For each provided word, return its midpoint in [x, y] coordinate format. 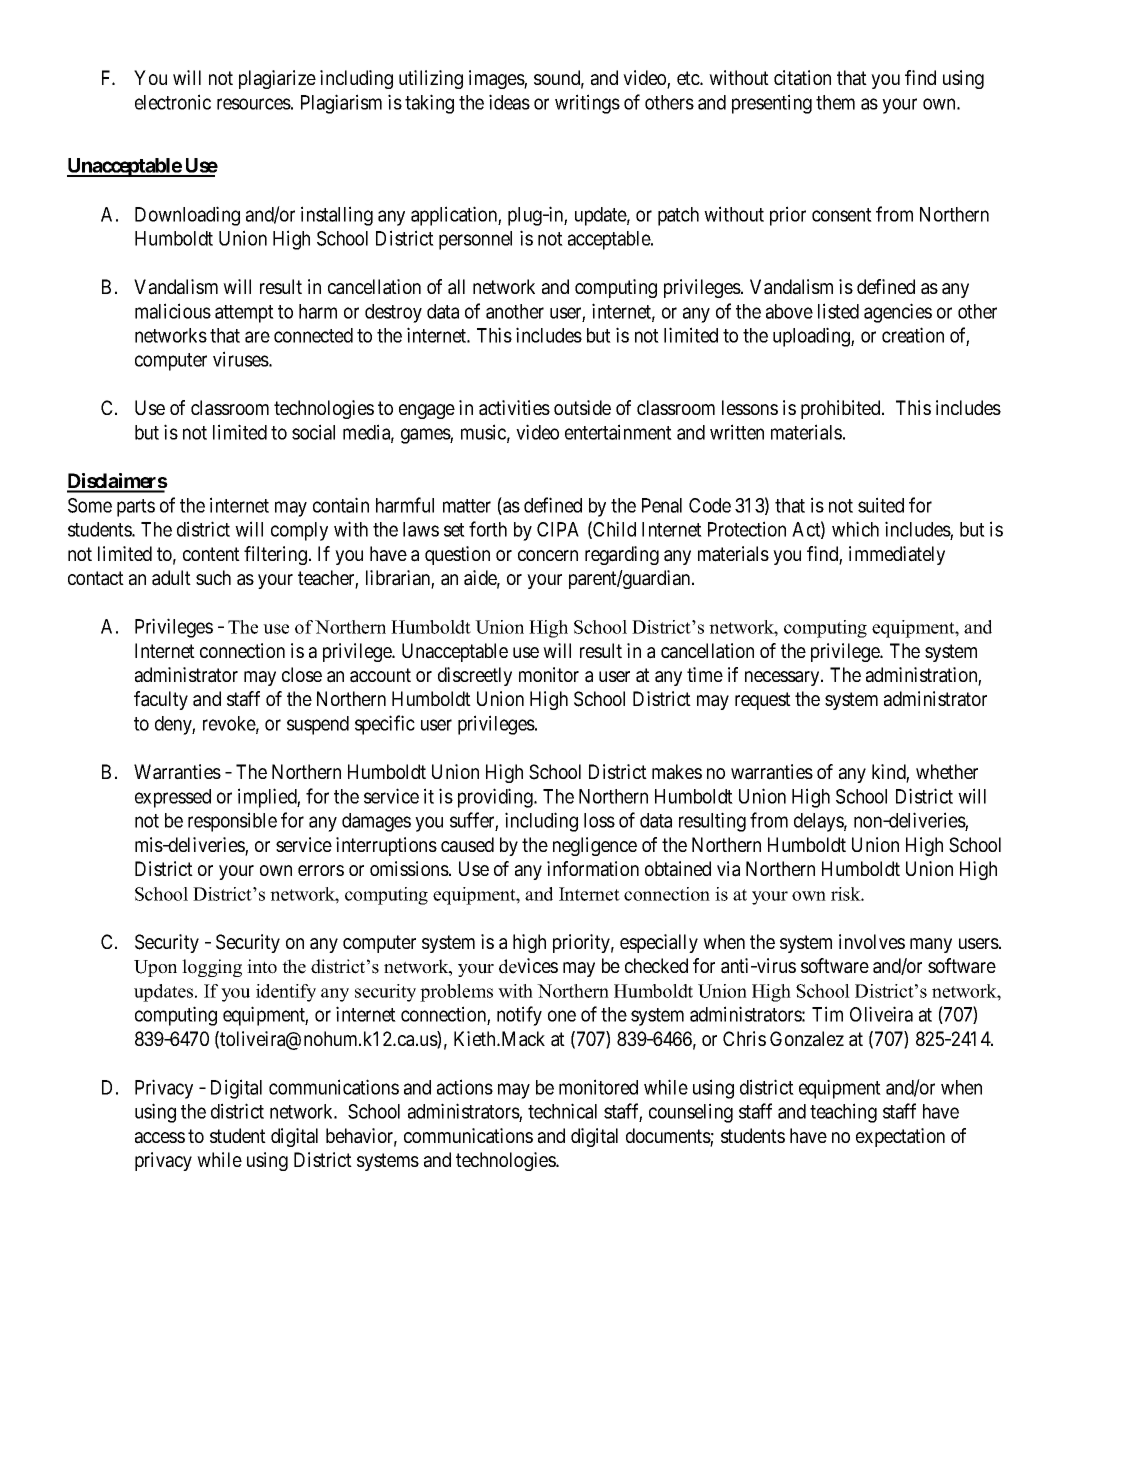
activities [514, 408]
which [855, 529]
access [160, 1138]
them [835, 102]
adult [171, 578]
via [728, 869]
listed [838, 311]
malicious [173, 311]
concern [548, 555]
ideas [509, 102]
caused [467, 845]
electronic [173, 102]
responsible [232, 822]
